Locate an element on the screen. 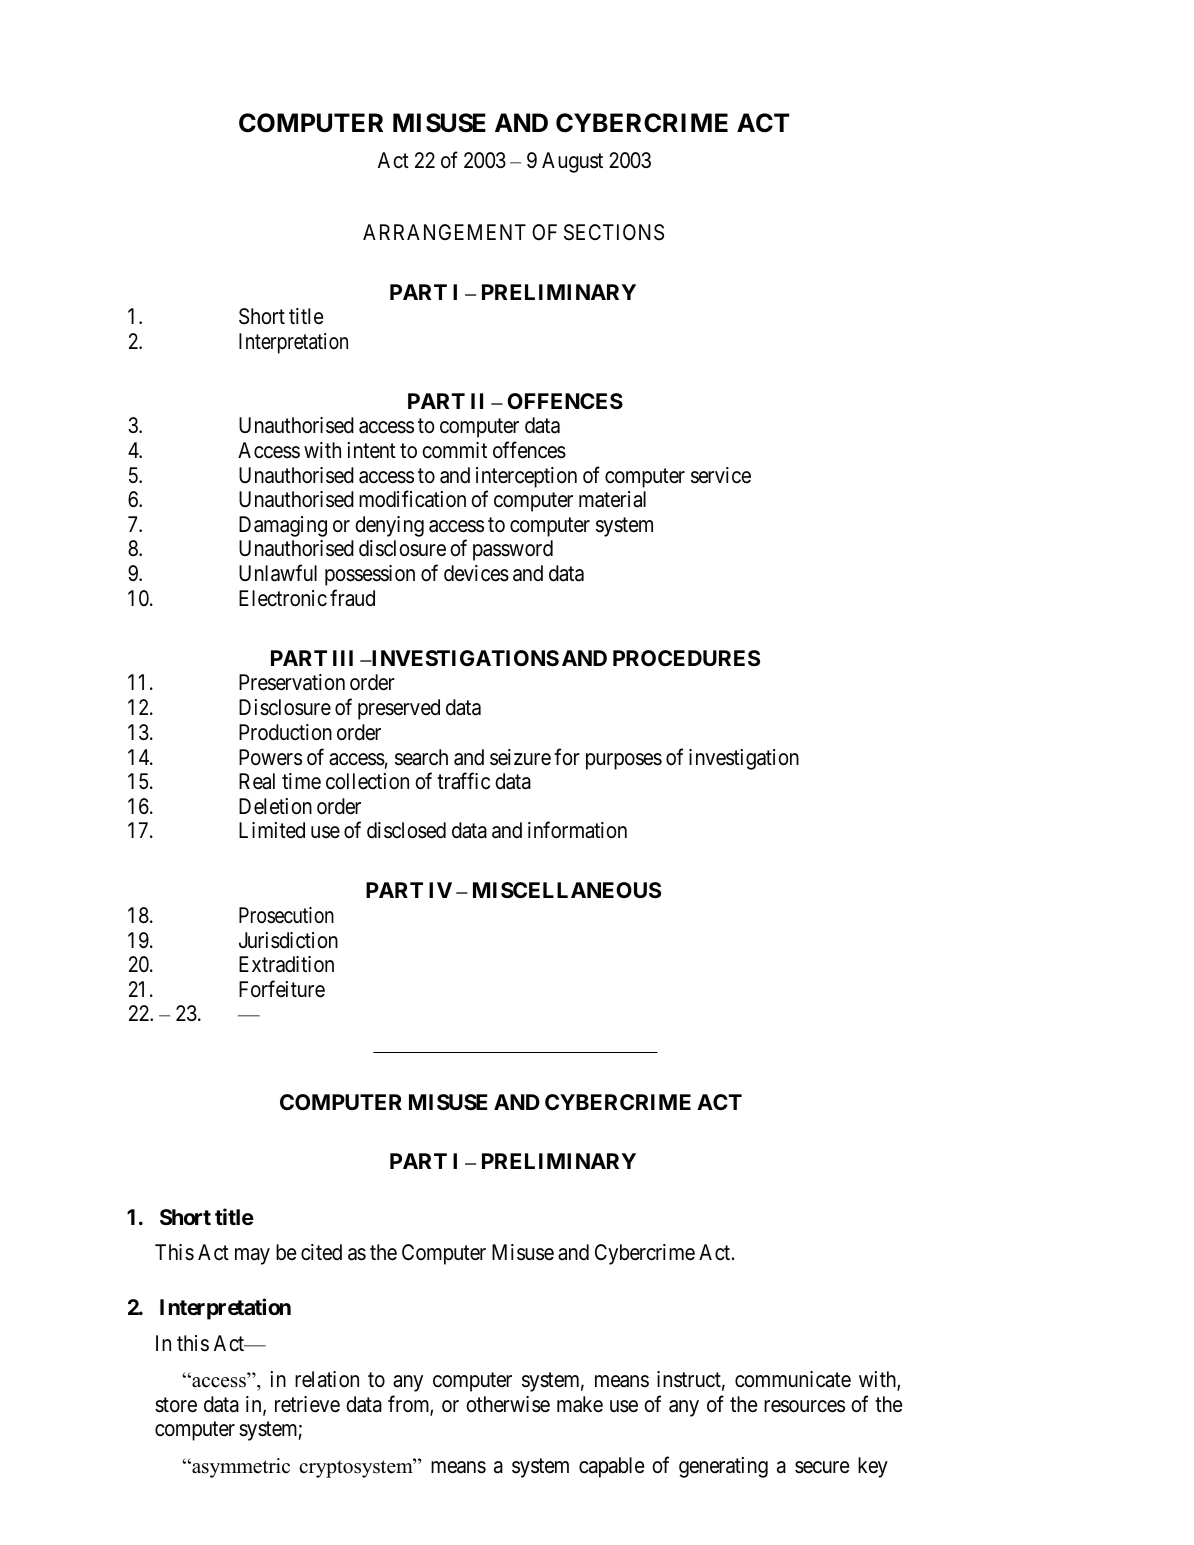 This screenshot has width=1194, height=1545. MISCELLANEOUS is located at coordinates (567, 890).
